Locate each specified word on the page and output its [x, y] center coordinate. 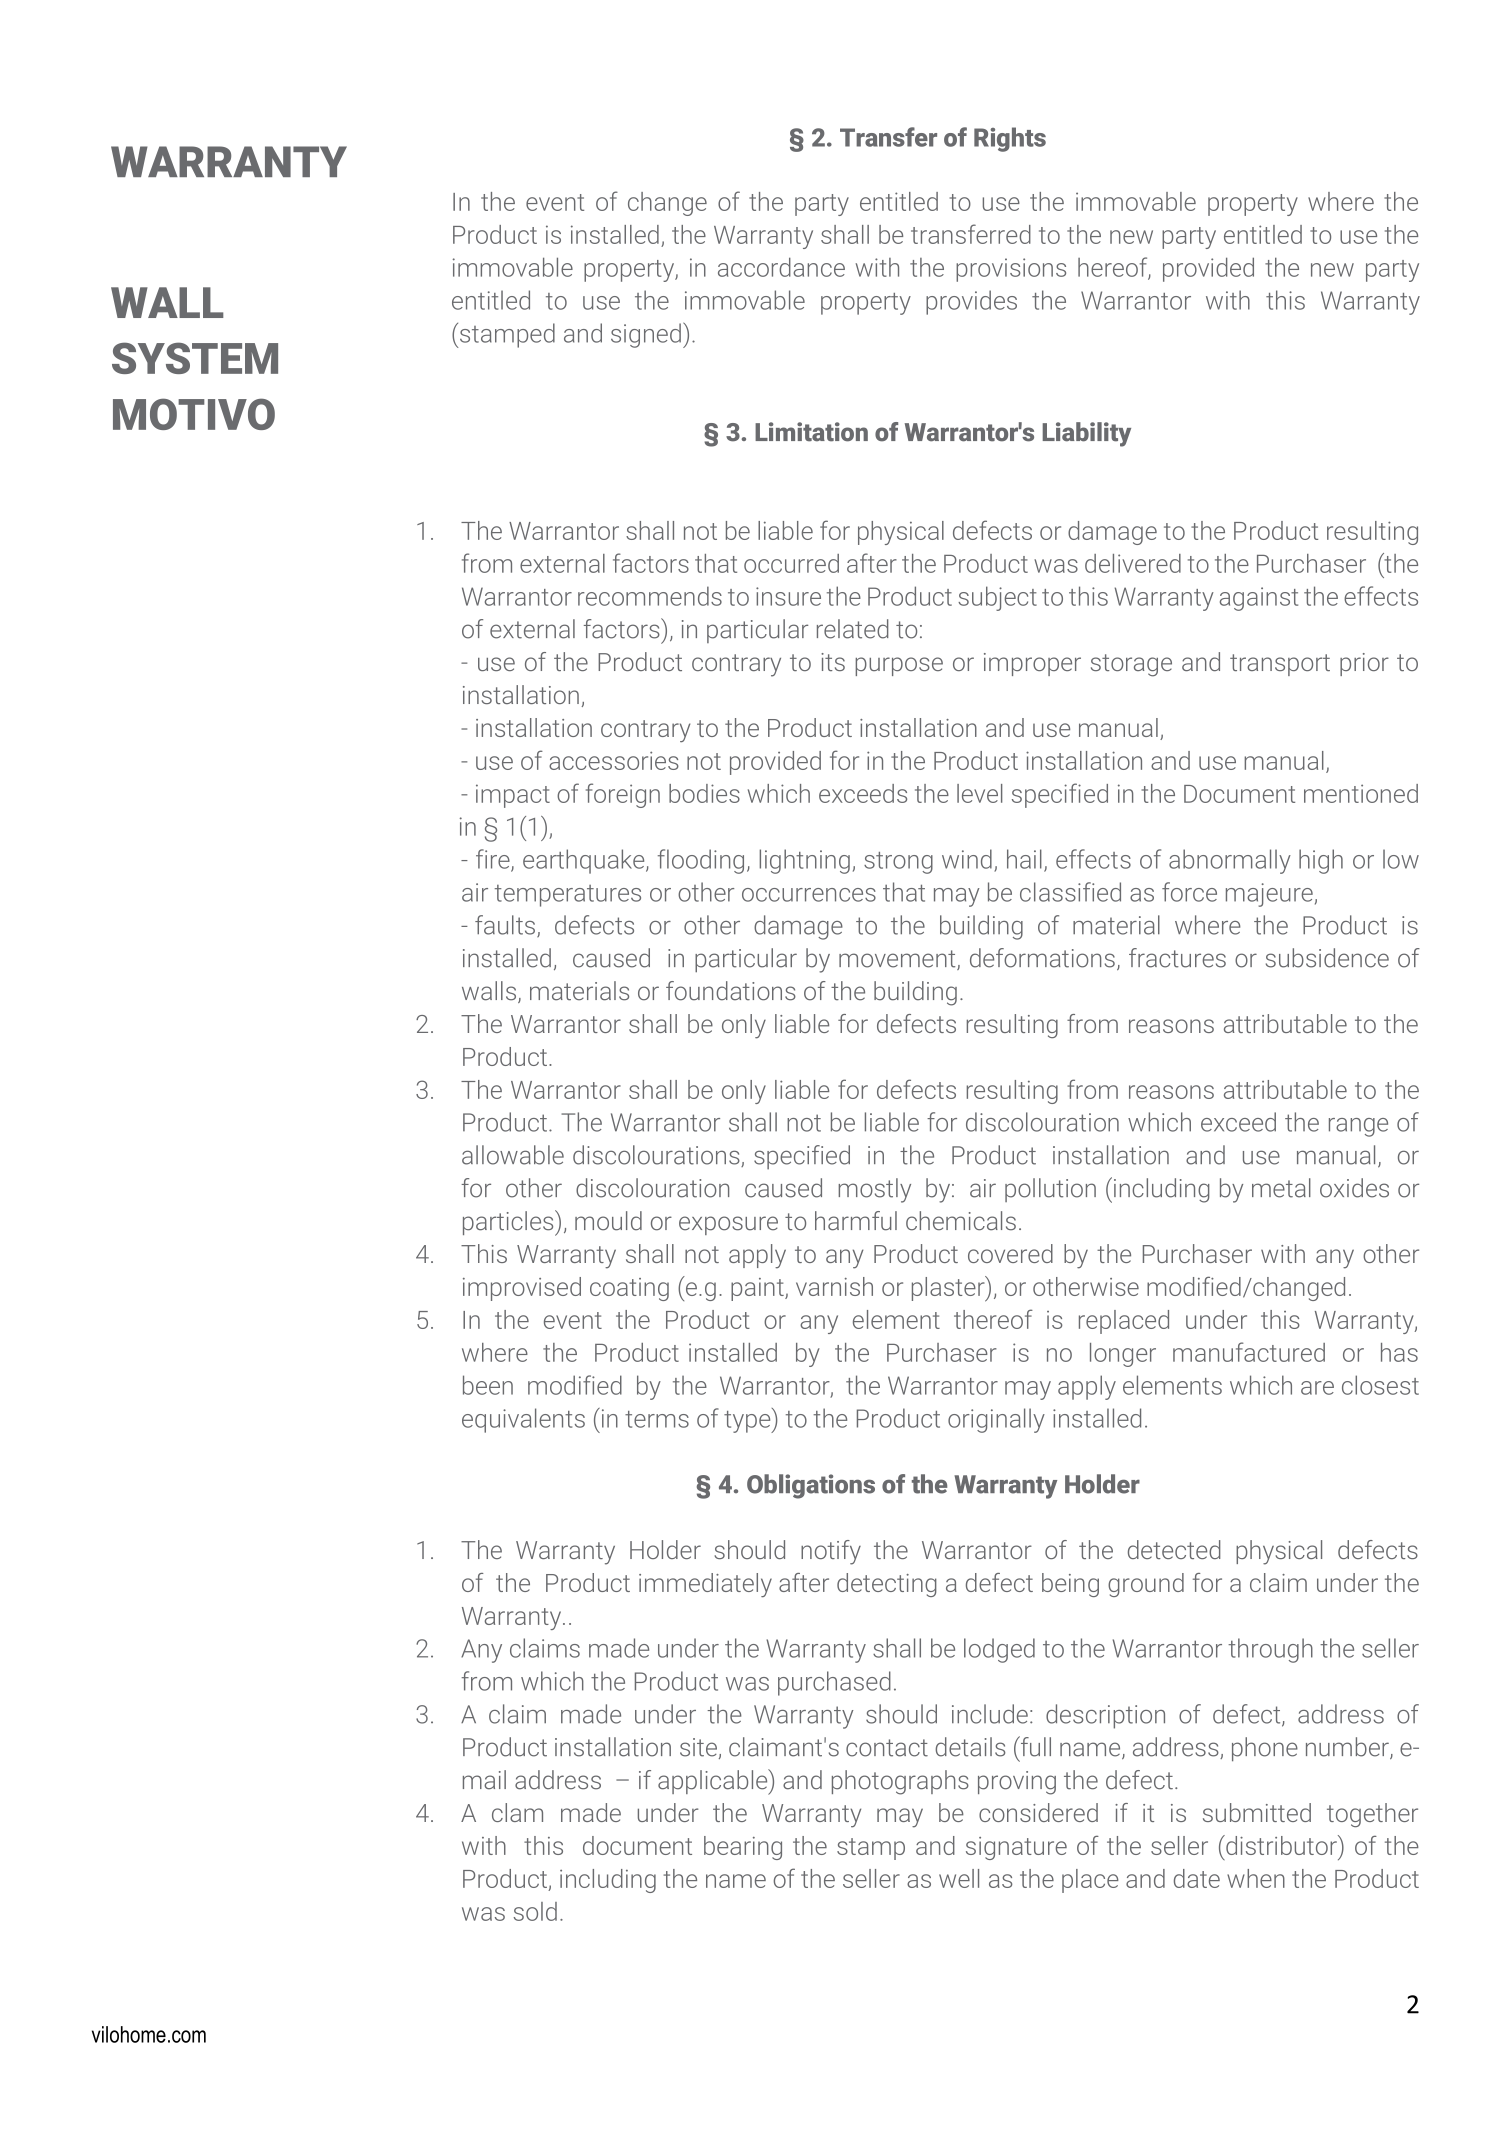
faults [505, 925]
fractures [1177, 958]
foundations [731, 991]
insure [788, 596]
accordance [781, 267]
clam [517, 1812]
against [1259, 599]
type [748, 1420]
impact [513, 796]
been [488, 1385]
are [1317, 1388]
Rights [1010, 139]
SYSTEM [195, 358]
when [1256, 1878]
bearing [743, 1848]
